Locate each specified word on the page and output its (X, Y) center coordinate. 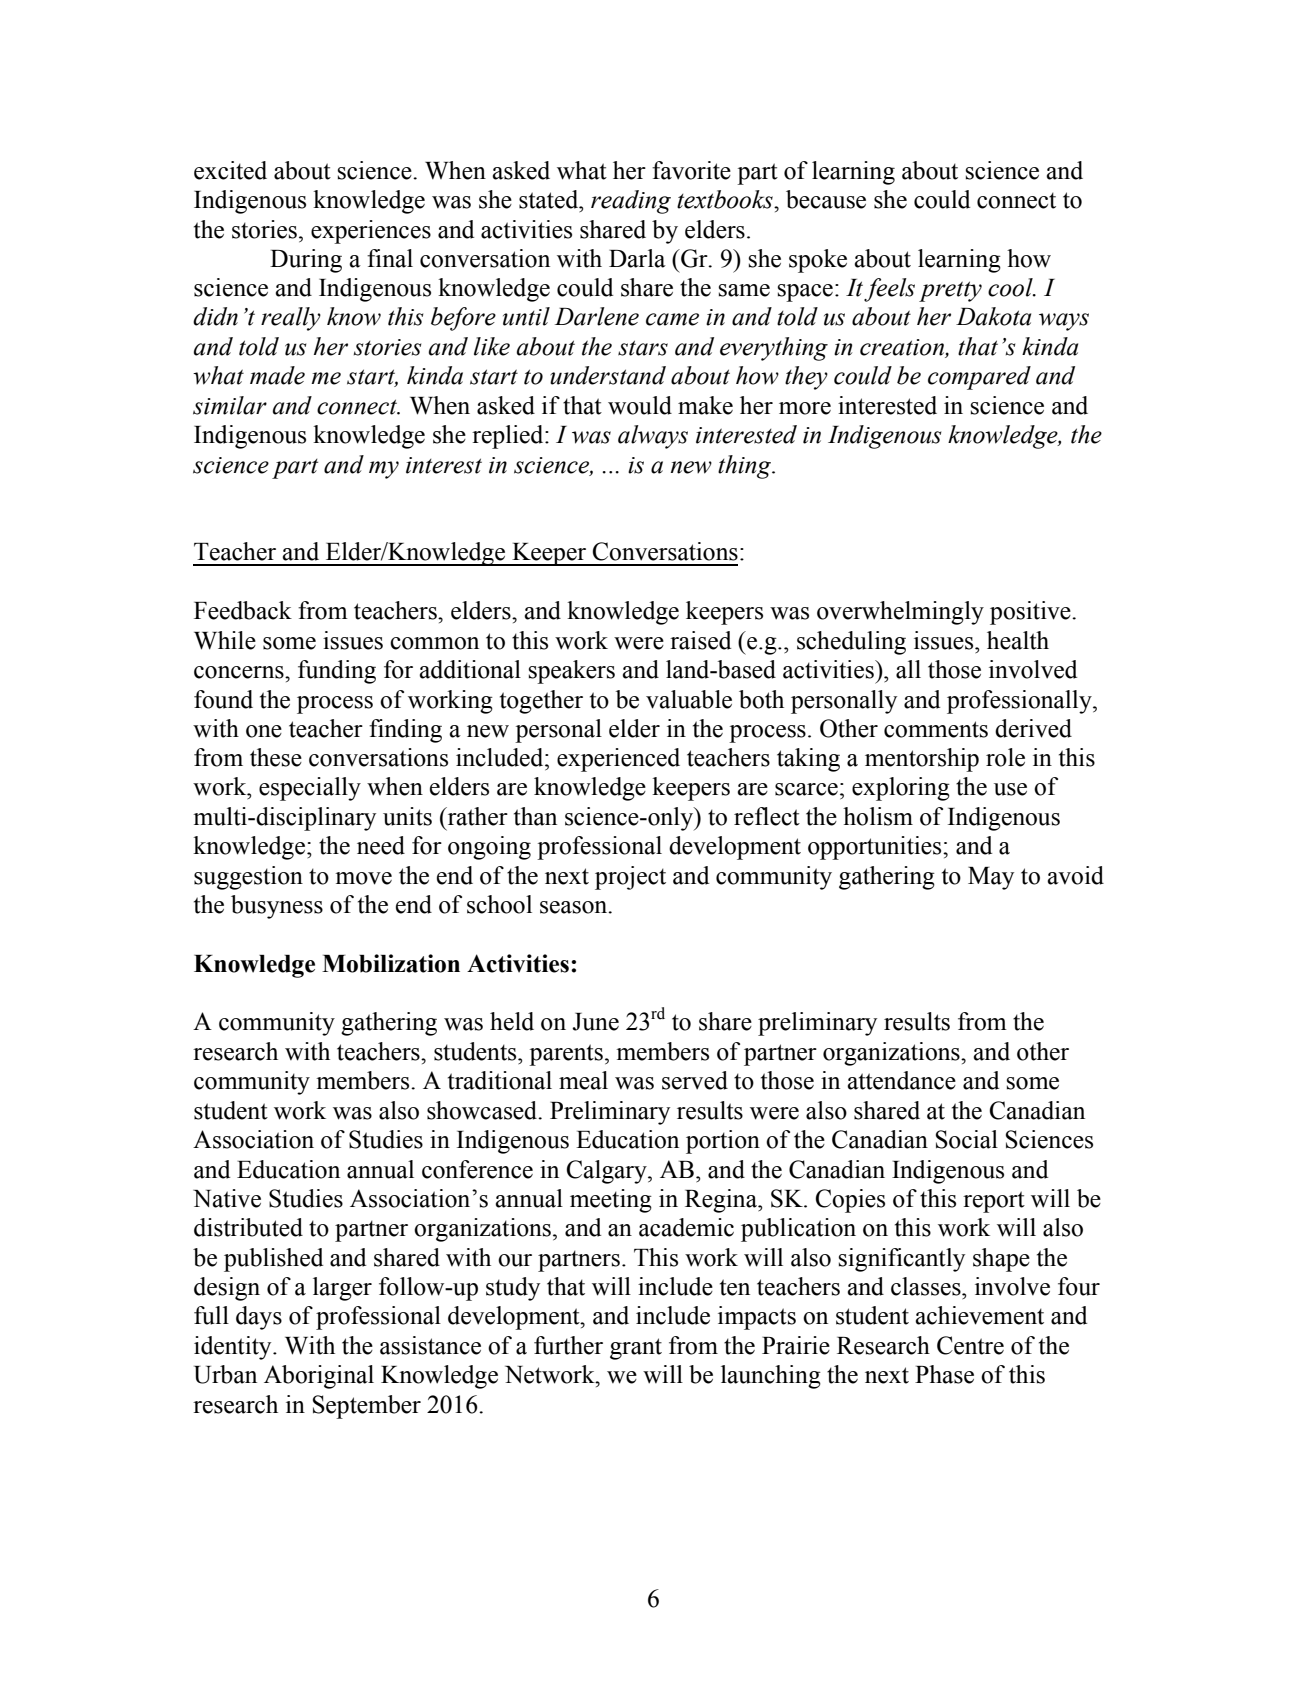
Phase (944, 1374)
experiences (371, 232)
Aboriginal (319, 1377)
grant (636, 1349)
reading (631, 202)
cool (1011, 287)
